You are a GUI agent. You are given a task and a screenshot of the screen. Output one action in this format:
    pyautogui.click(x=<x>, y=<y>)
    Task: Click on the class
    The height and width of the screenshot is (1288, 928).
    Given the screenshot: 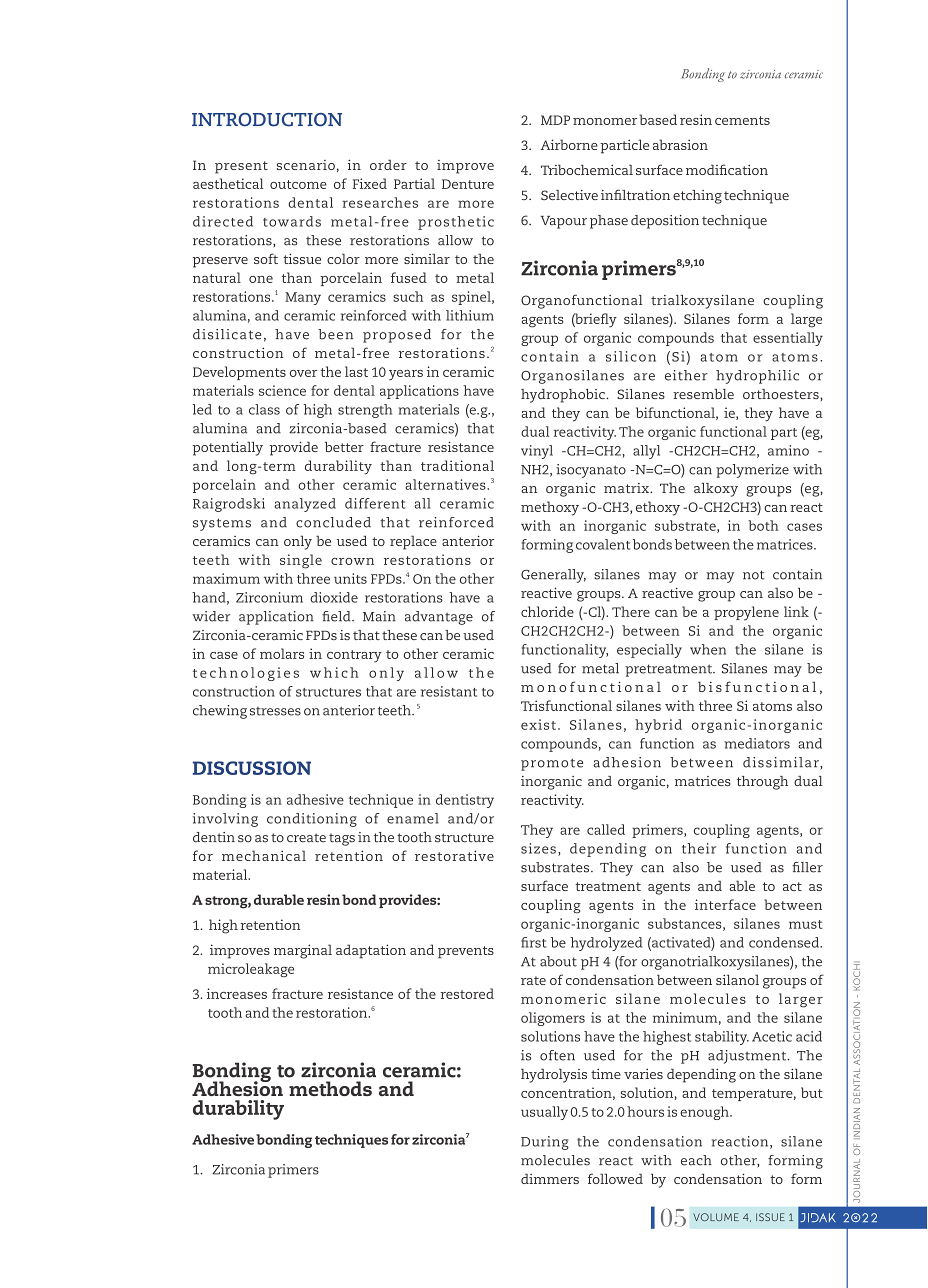 What is the action you would take?
    pyautogui.click(x=264, y=409)
